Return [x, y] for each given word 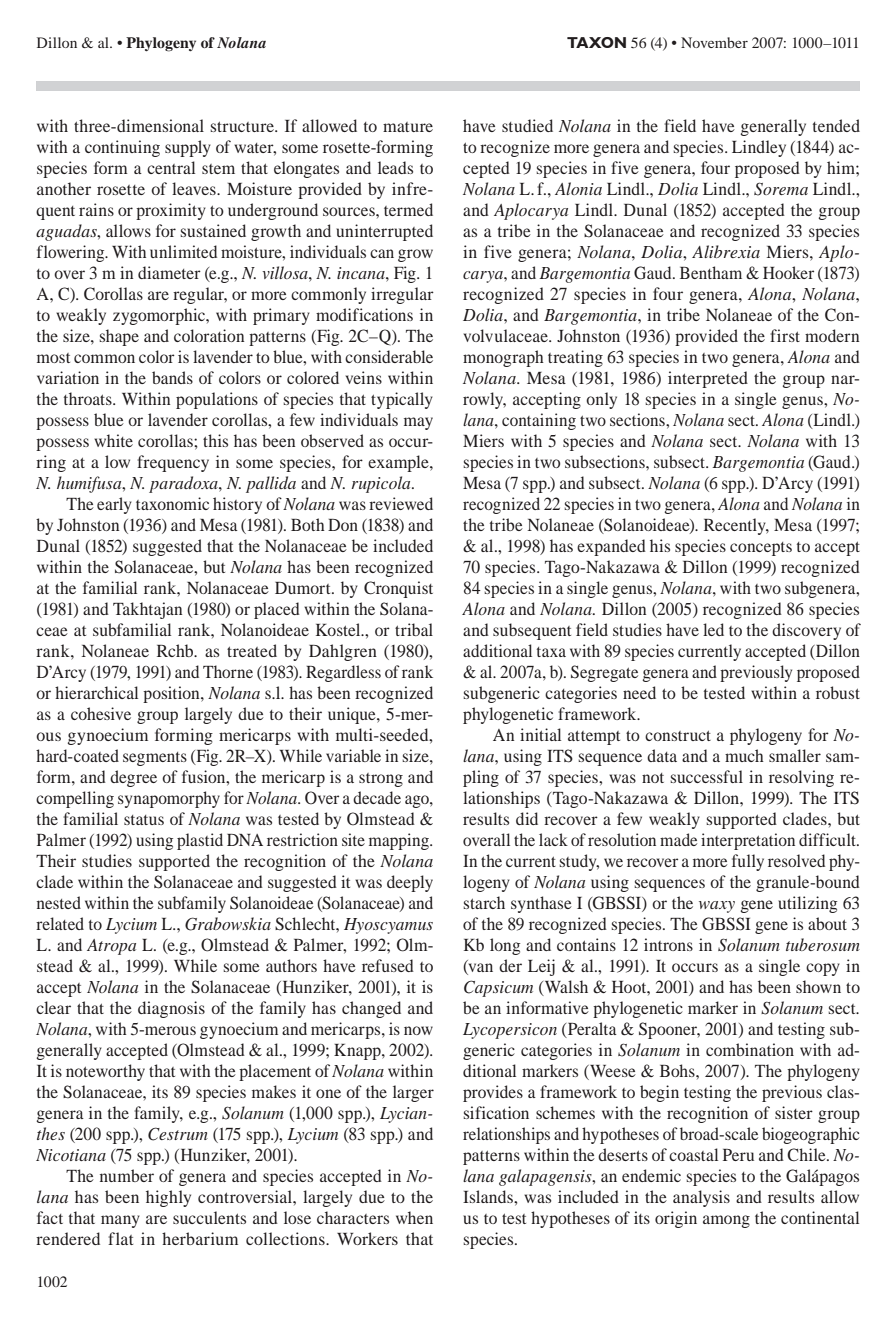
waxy [717, 907]
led [713, 629]
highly [168, 1198]
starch [484, 902]
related [60, 923]
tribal [414, 629]
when [414, 1217]
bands [172, 377]
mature [408, 127]
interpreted [708, 379]
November [714, 42]
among [726, 1221]
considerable [389, 356]
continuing [122, 148]
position [172, 694]
